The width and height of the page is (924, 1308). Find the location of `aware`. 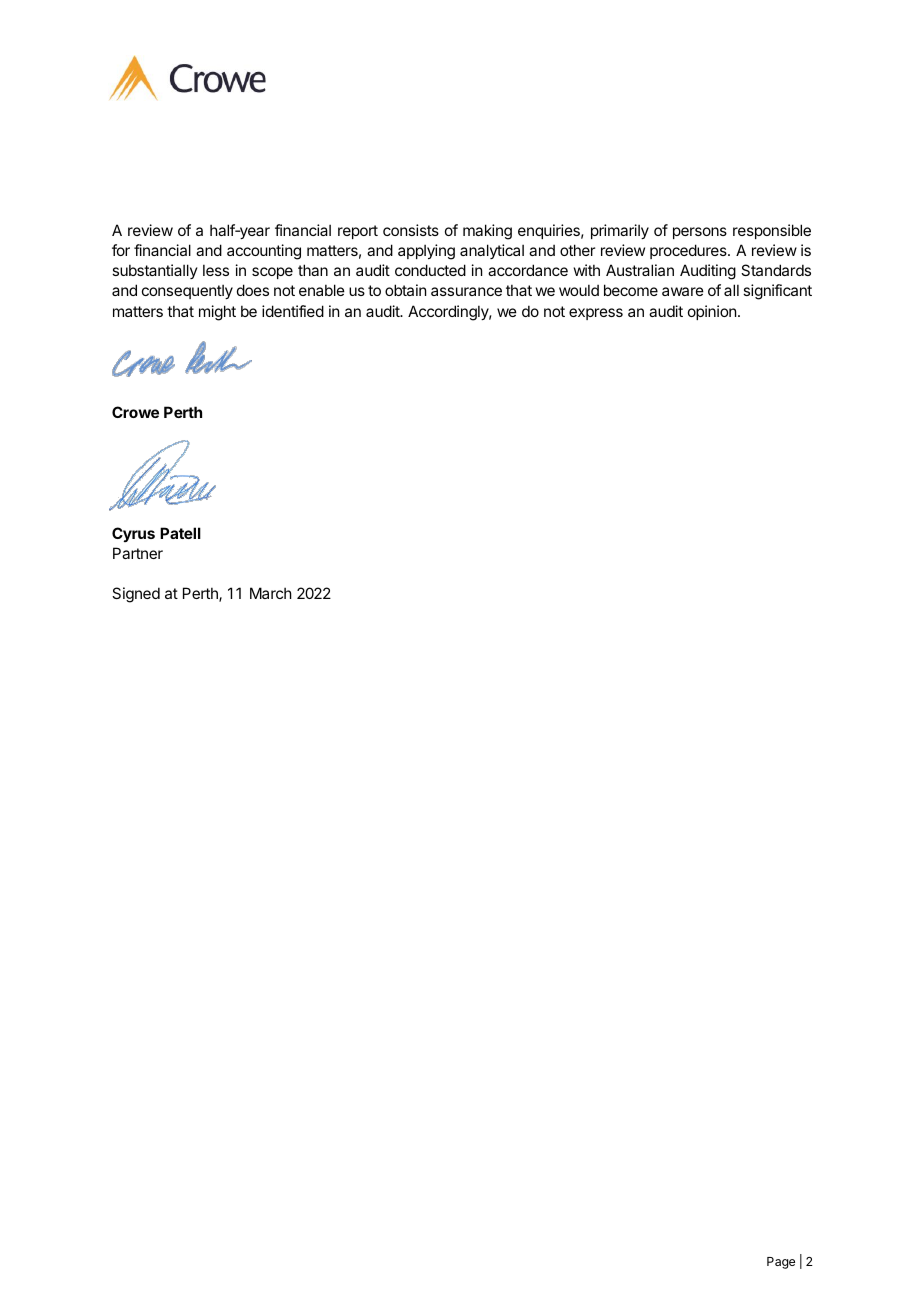

aware is located at coordinates (683, 291).
